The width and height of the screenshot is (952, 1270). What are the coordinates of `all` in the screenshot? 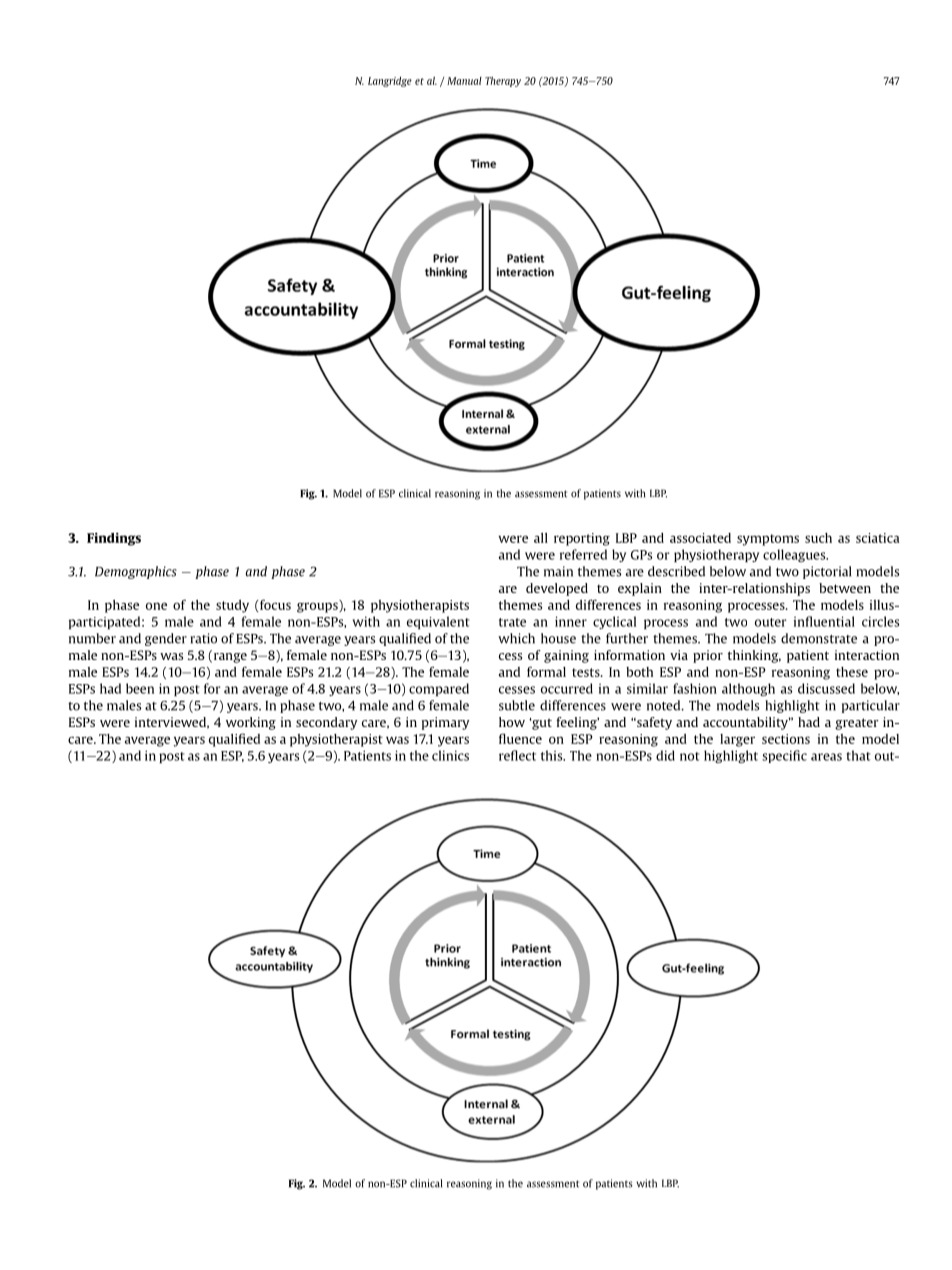 It's located at (541, 538).
